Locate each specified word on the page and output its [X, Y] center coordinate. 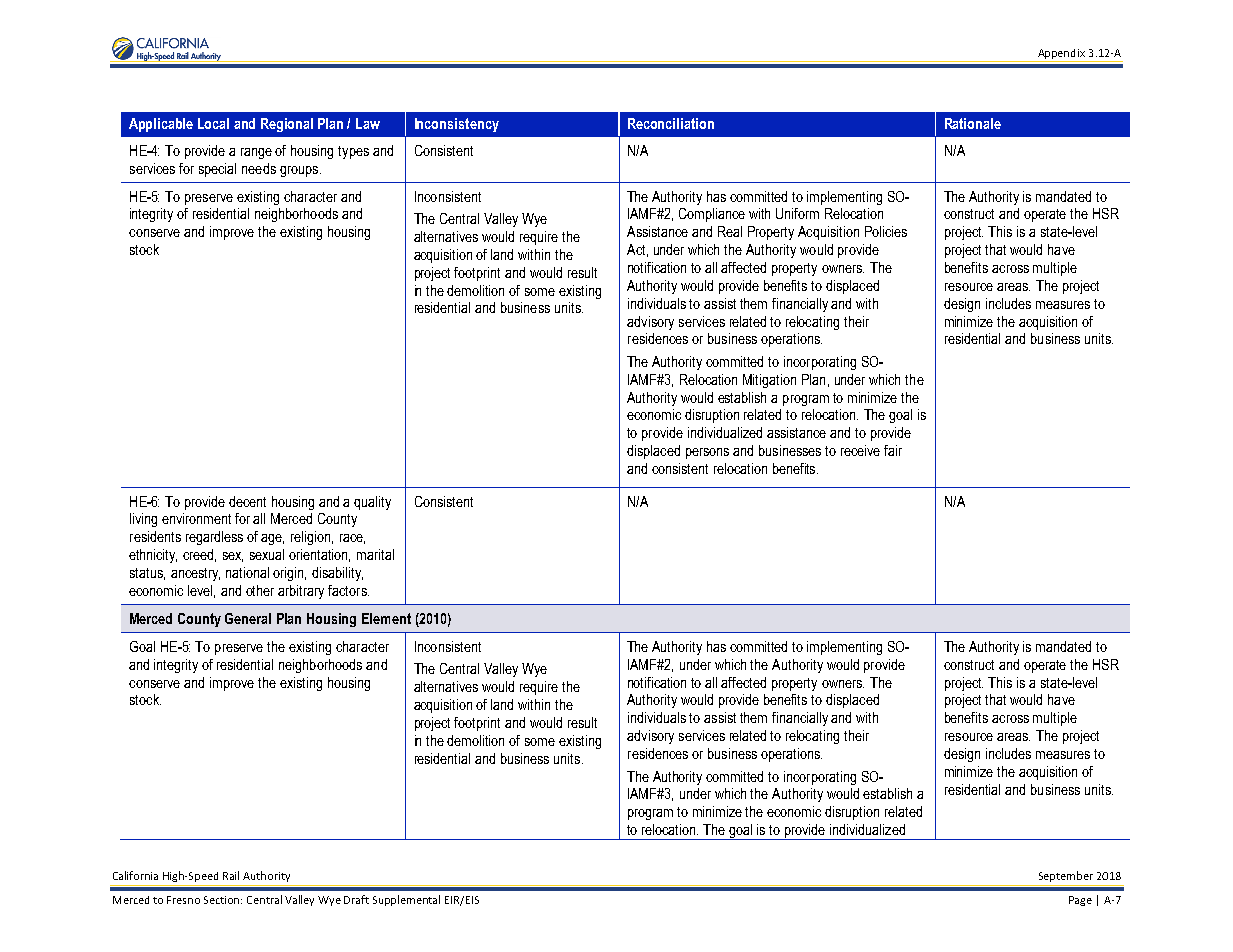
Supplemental [406, 900]
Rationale [973, 123]
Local [213, 123]
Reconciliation [671, 123]
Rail [231, 875]
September [1066, 876]
